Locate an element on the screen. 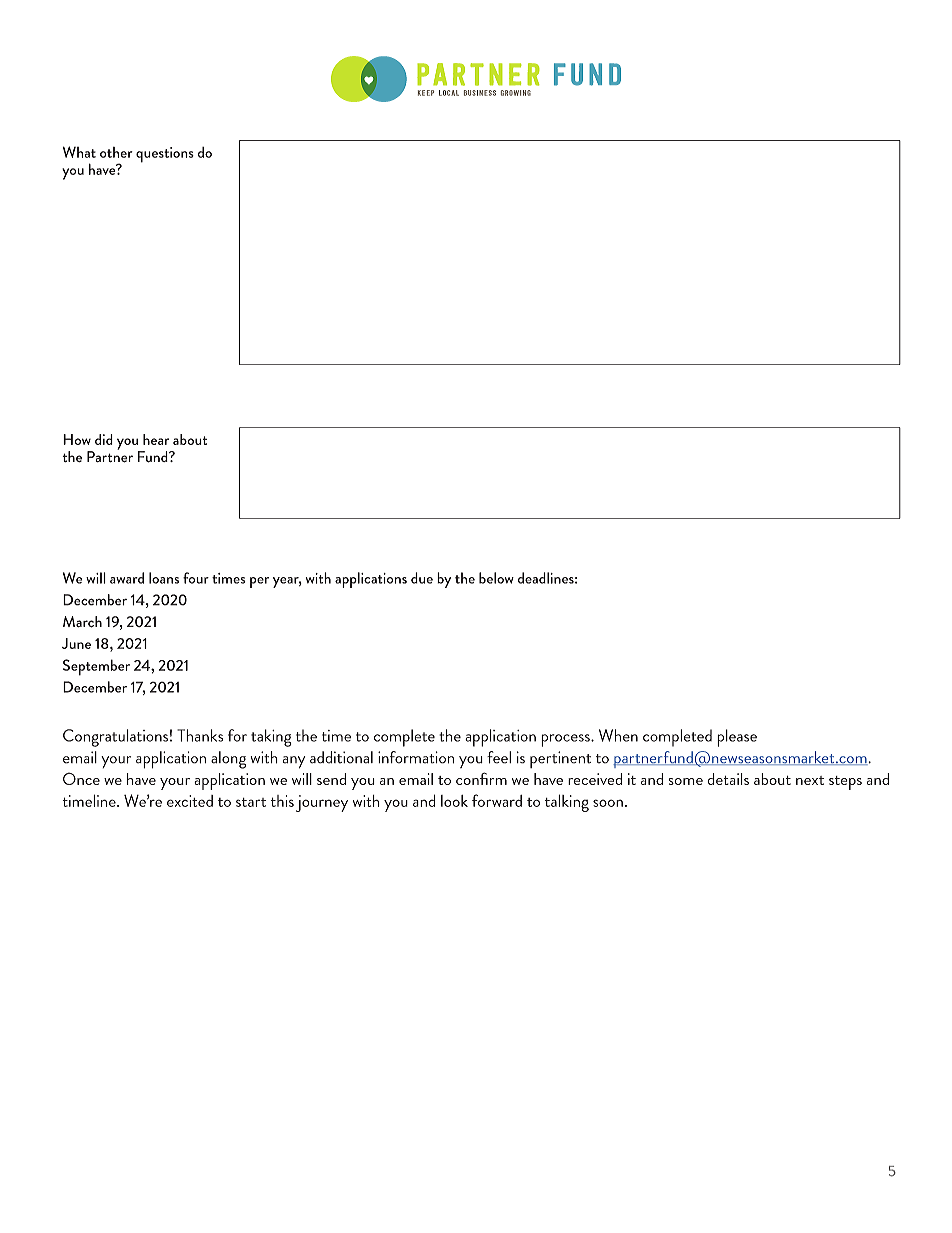 Image resolution: width=952 pixels, height=1233 pixels. excited is located at coordinates (190, 801).
